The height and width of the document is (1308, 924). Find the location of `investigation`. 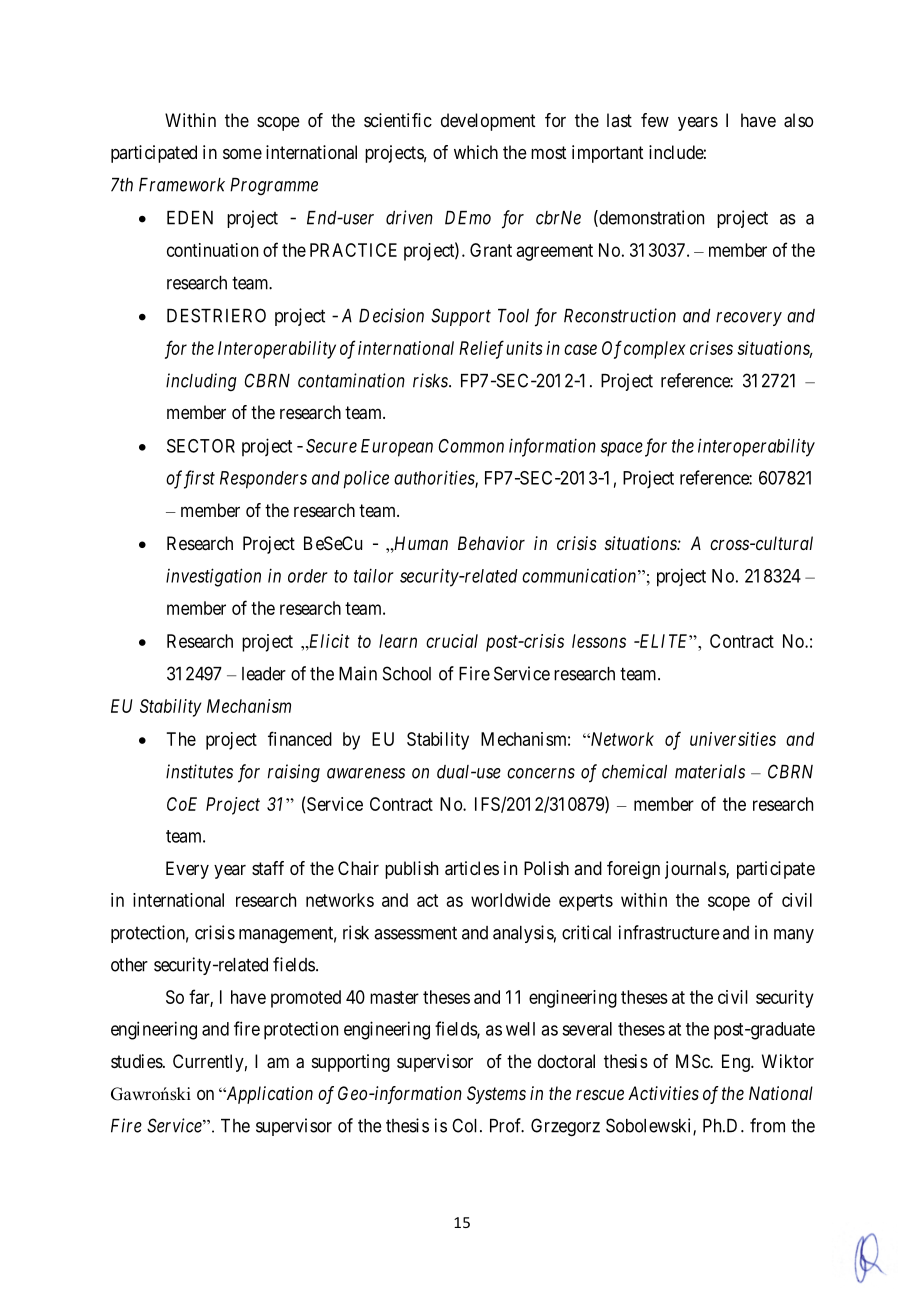

investigation is located at coordinates (213, 577).
